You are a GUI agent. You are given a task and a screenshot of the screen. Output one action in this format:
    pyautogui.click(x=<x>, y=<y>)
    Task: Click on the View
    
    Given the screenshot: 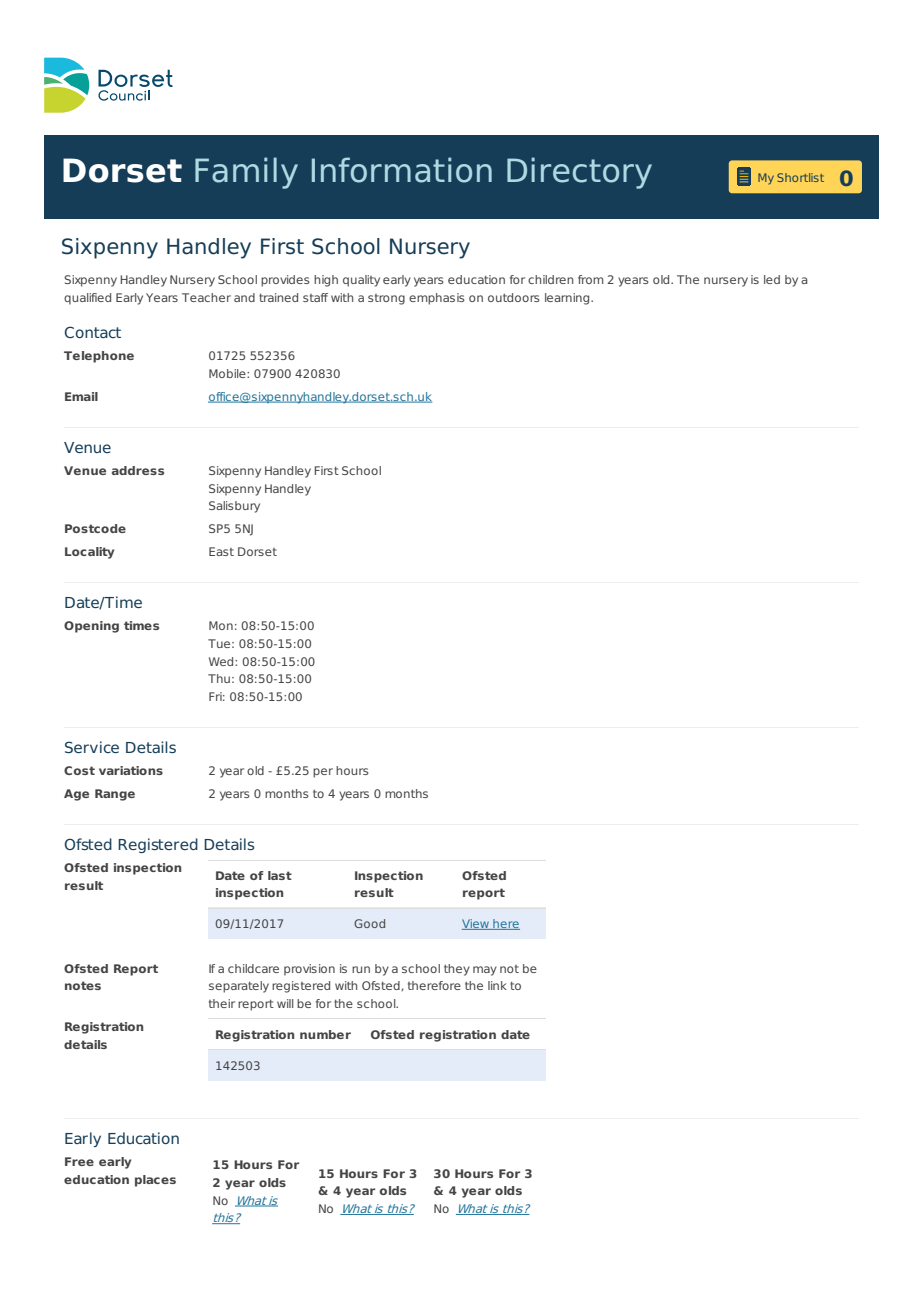 What is the action you would take?
    pyautogui.click(x=477, y=924)
